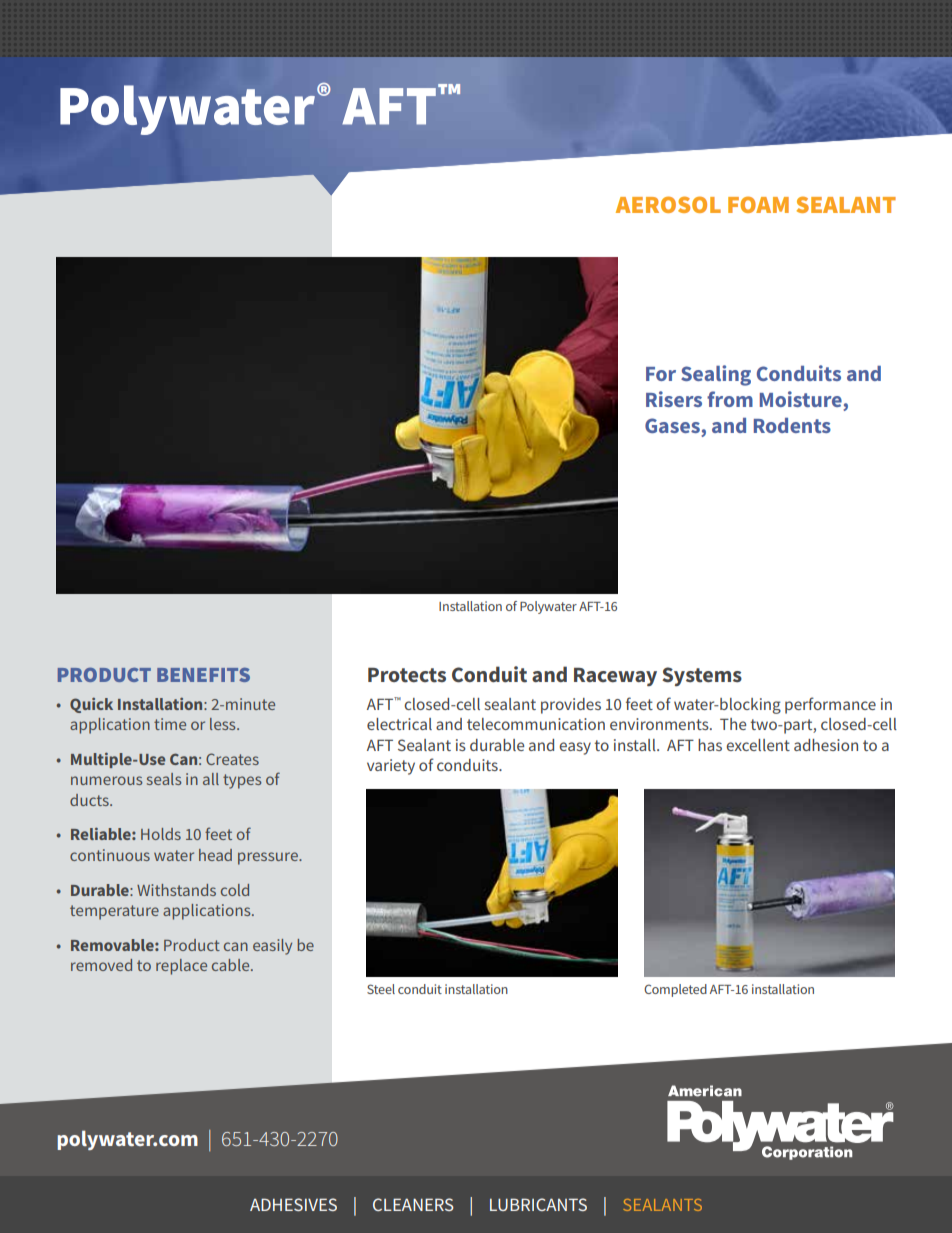  Describe the element at coordinates (170, 724) in the screenshot. I see `time` at that location.
